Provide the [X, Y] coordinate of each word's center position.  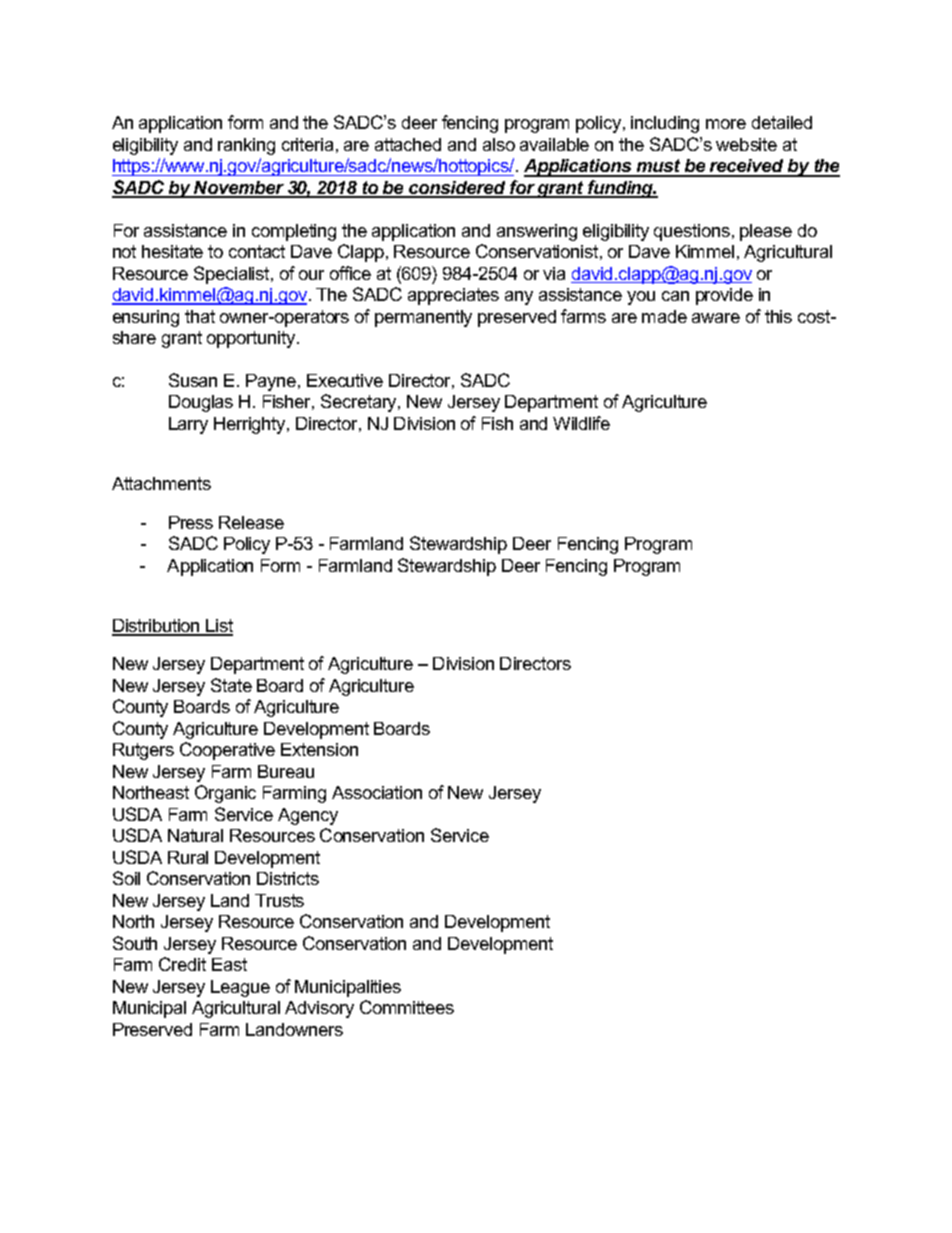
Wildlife [581, 423]
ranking [246, 146]
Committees [407, 1007]
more [726, 124]
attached [408, 144]
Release [251, 522]
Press [191, 522]
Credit [182, 964]
